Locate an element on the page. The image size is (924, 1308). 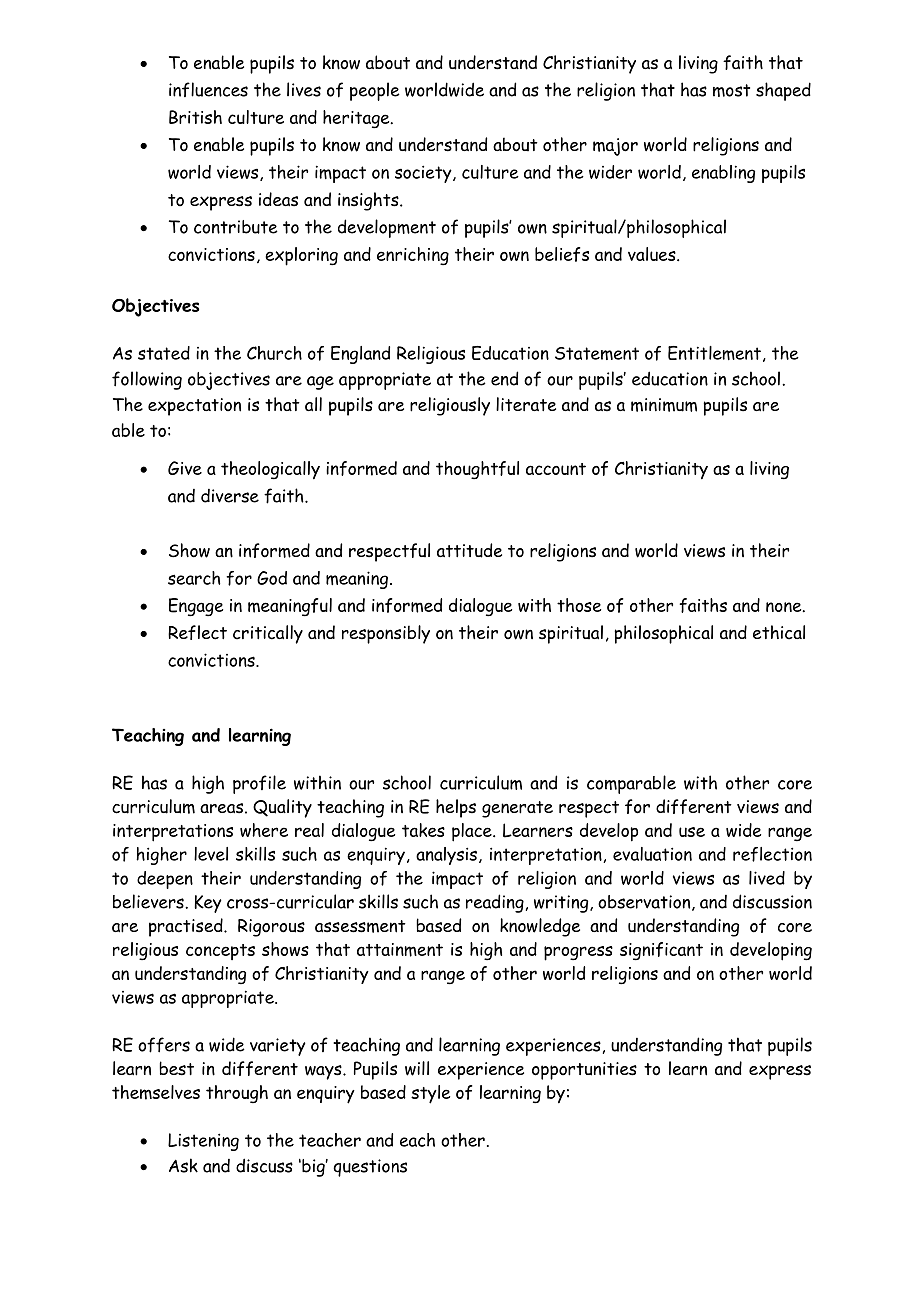
Engage is located at coordinates (196, 607).
